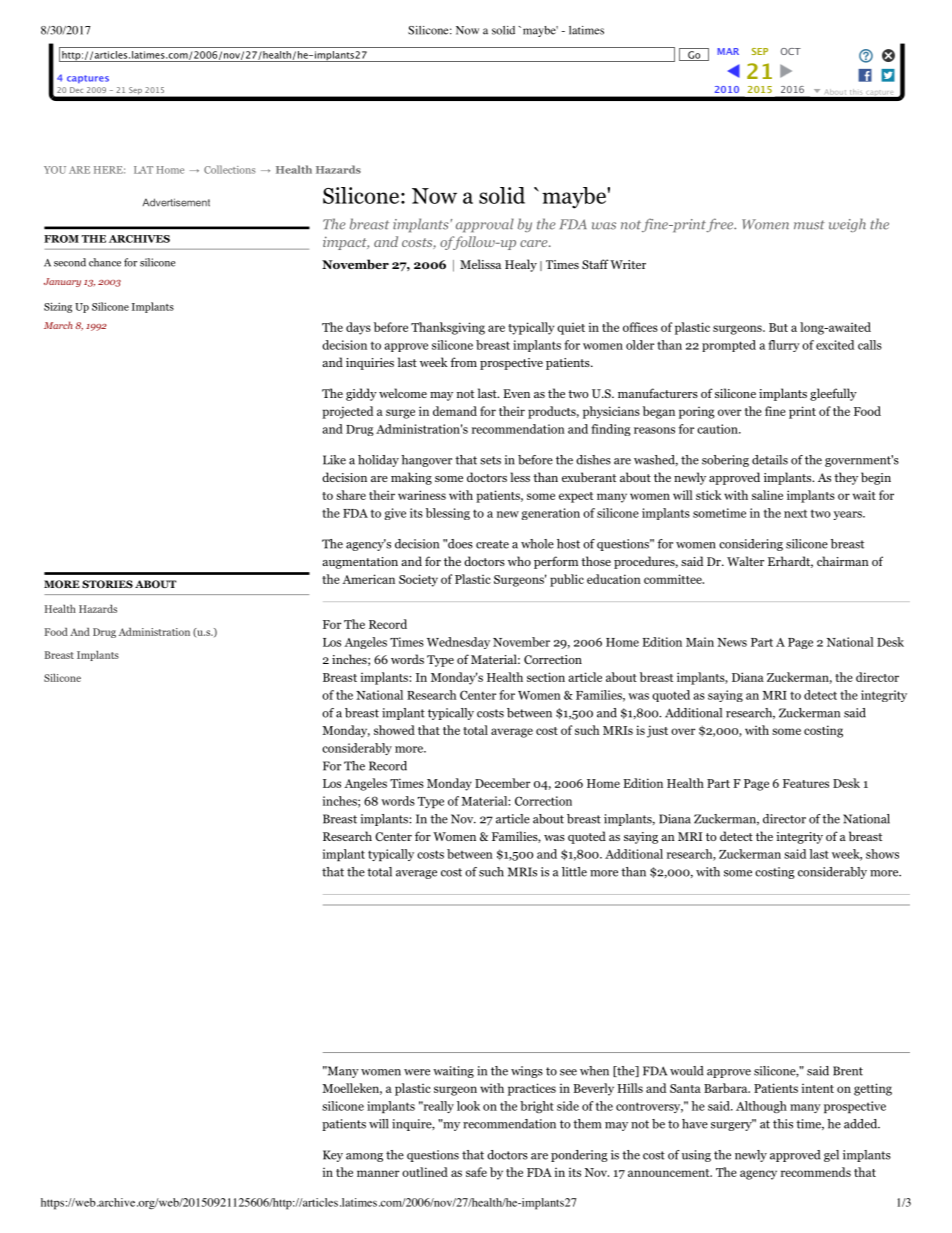 This page has height=1233, width=952. Describe the element at coordinates (816, 1172) in the page. I see `recommends` at that location.
